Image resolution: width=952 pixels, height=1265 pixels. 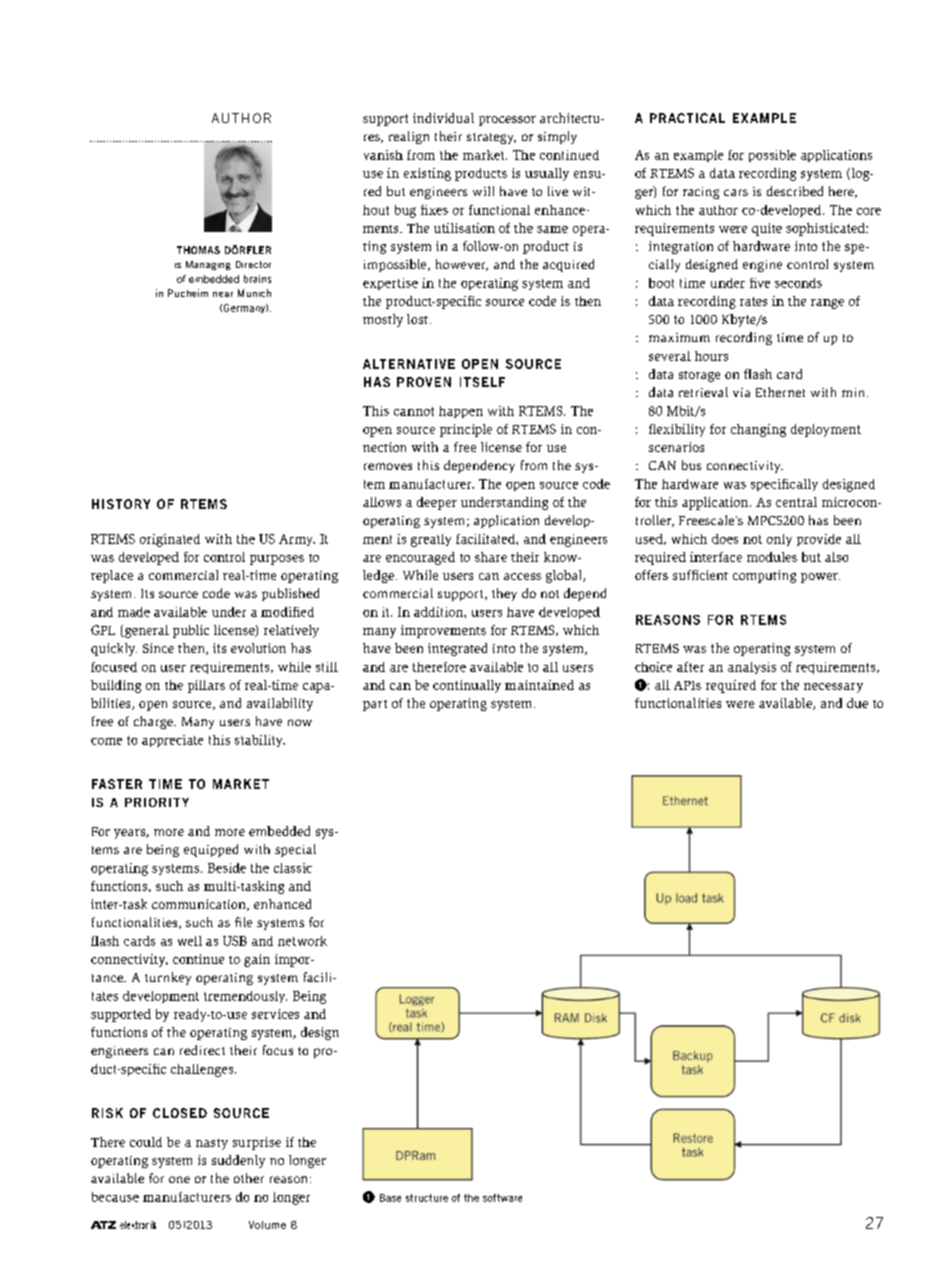 I want to click on central, so click(x=796, y=502).
